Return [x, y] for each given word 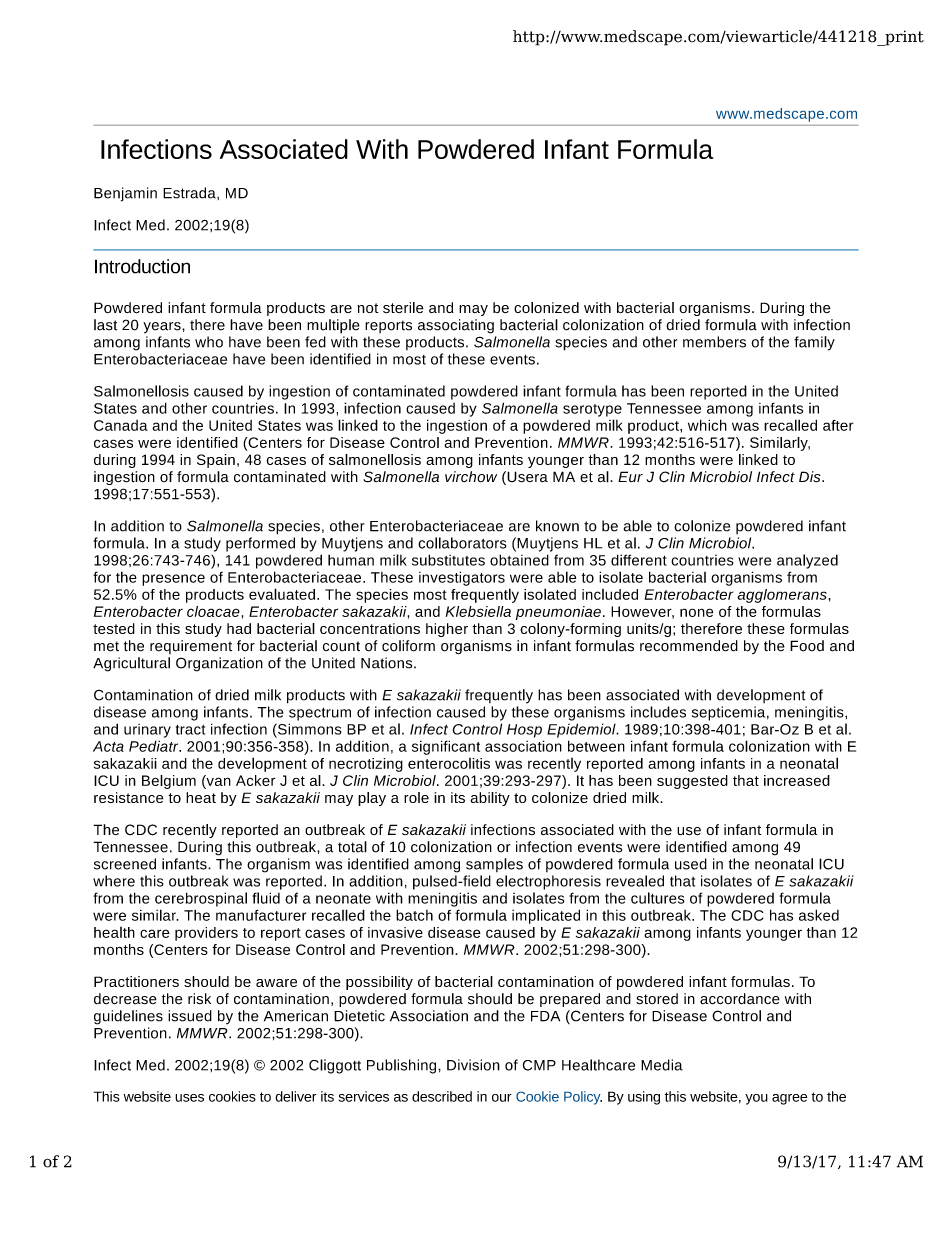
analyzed [807, 561]
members [714, 342]
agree [790, 1099]
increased [797, 780]
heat [201, 797]
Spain [216, 461]
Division [473, 1065]
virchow [471, 476]
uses [189, 1098]
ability [490, 799]
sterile [403, 308]
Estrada [190, 193]
